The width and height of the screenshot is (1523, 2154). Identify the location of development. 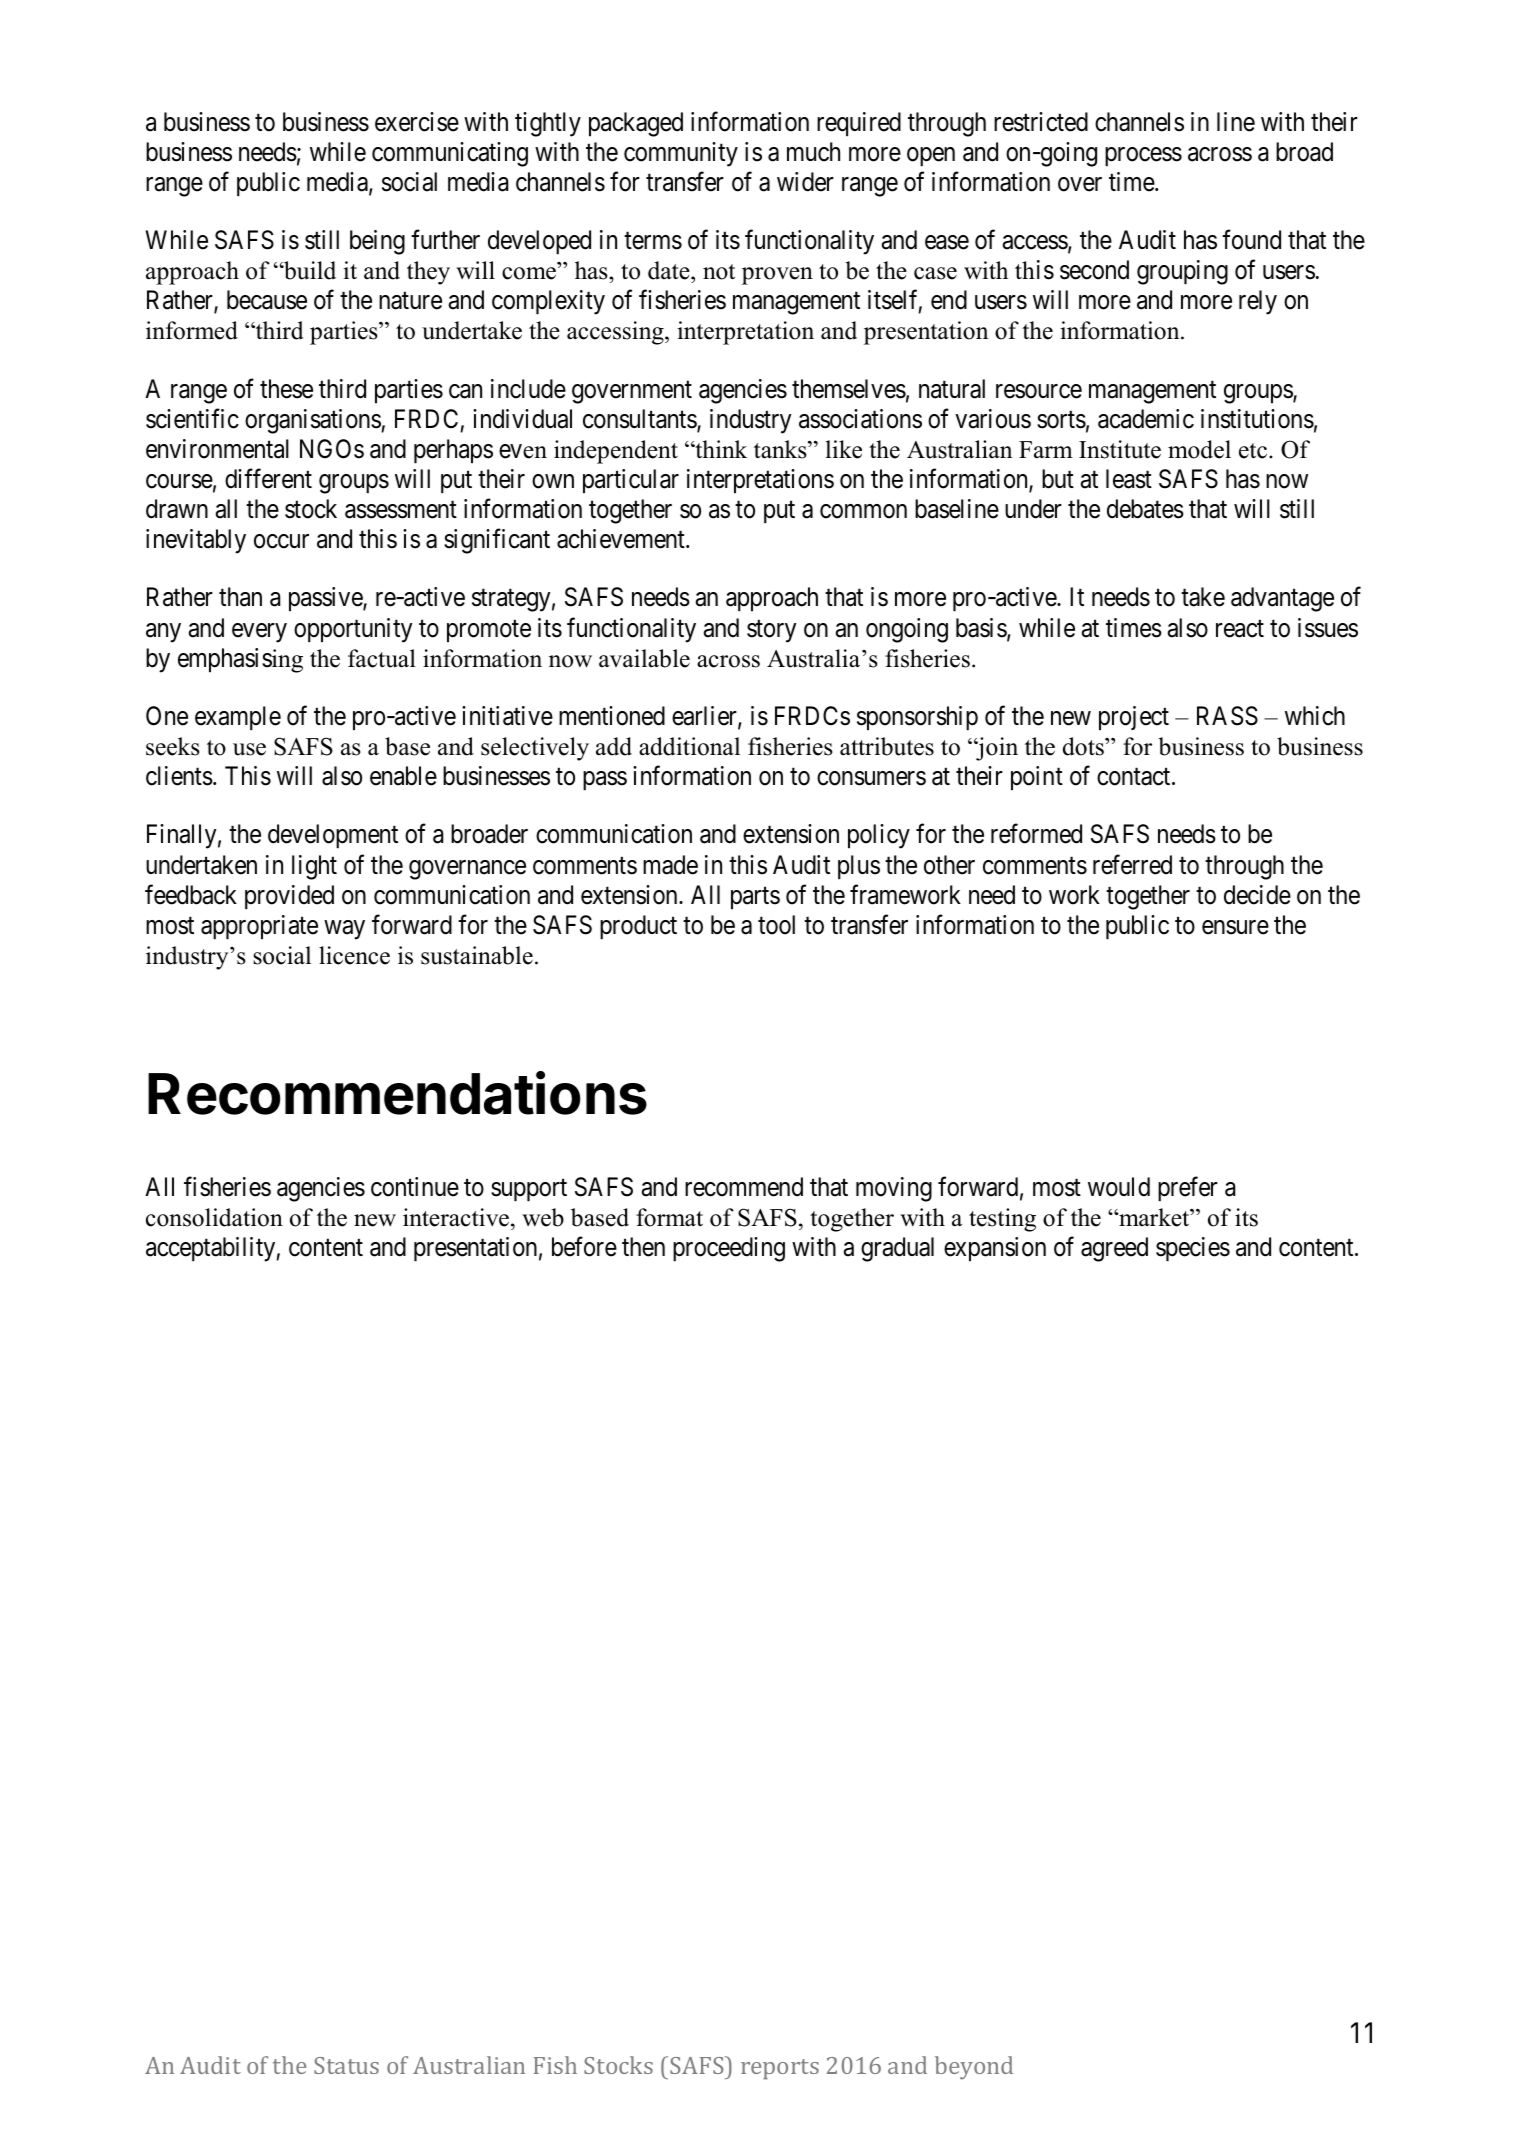
(333, 836).
